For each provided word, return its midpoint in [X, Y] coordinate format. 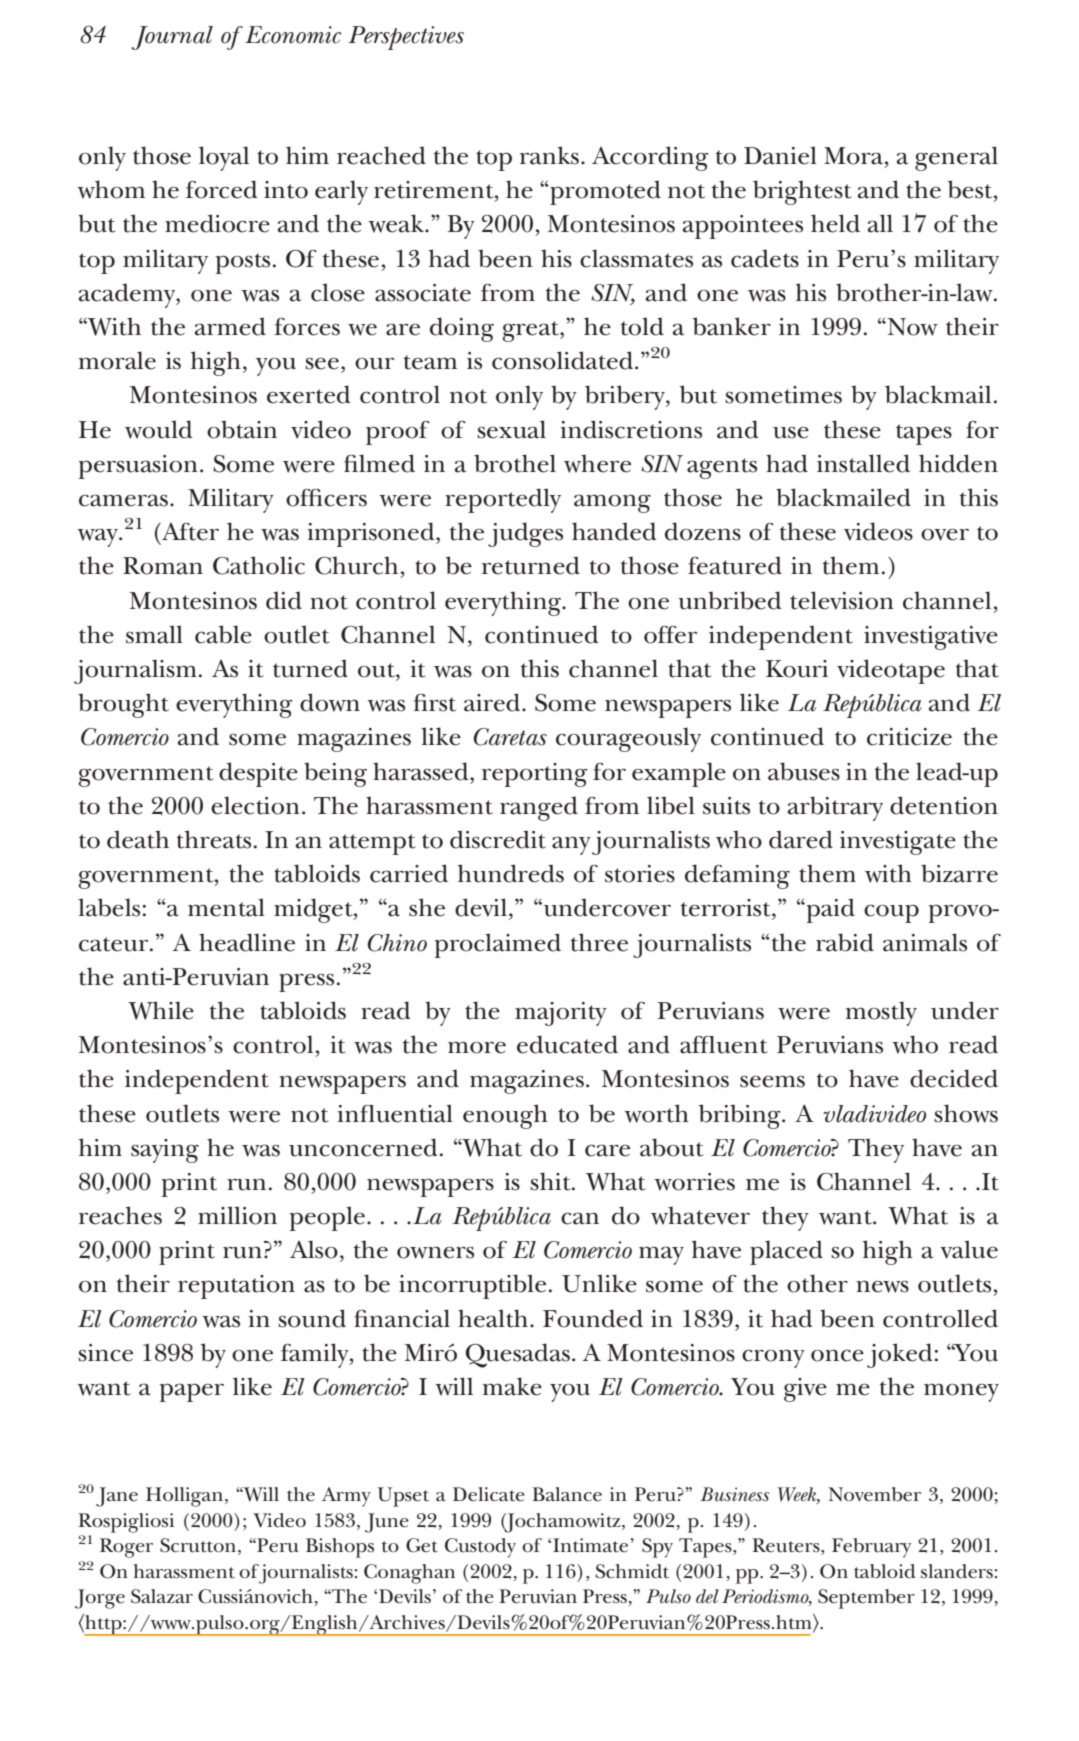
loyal [224, 158]
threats [214, 839]
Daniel [780, 155]
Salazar [162, 1596]
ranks [549, 155]
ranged [539, 808]
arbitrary [835, 808]
